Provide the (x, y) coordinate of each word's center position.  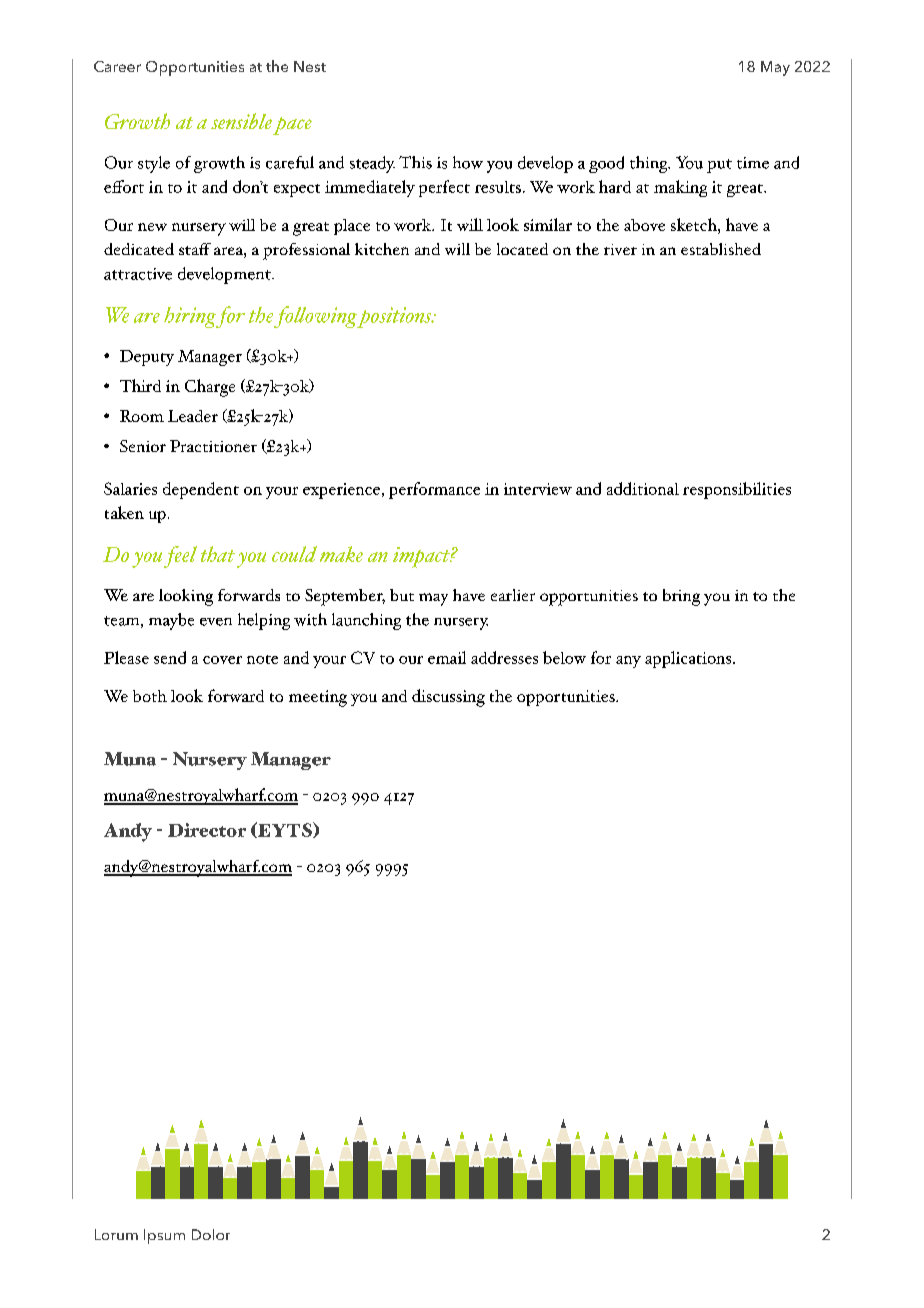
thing (650, 164)
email (447, 657)
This (415, 162)
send (170, 657)
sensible (241, 121)
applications (689, 659)
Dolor (211, 1234)
